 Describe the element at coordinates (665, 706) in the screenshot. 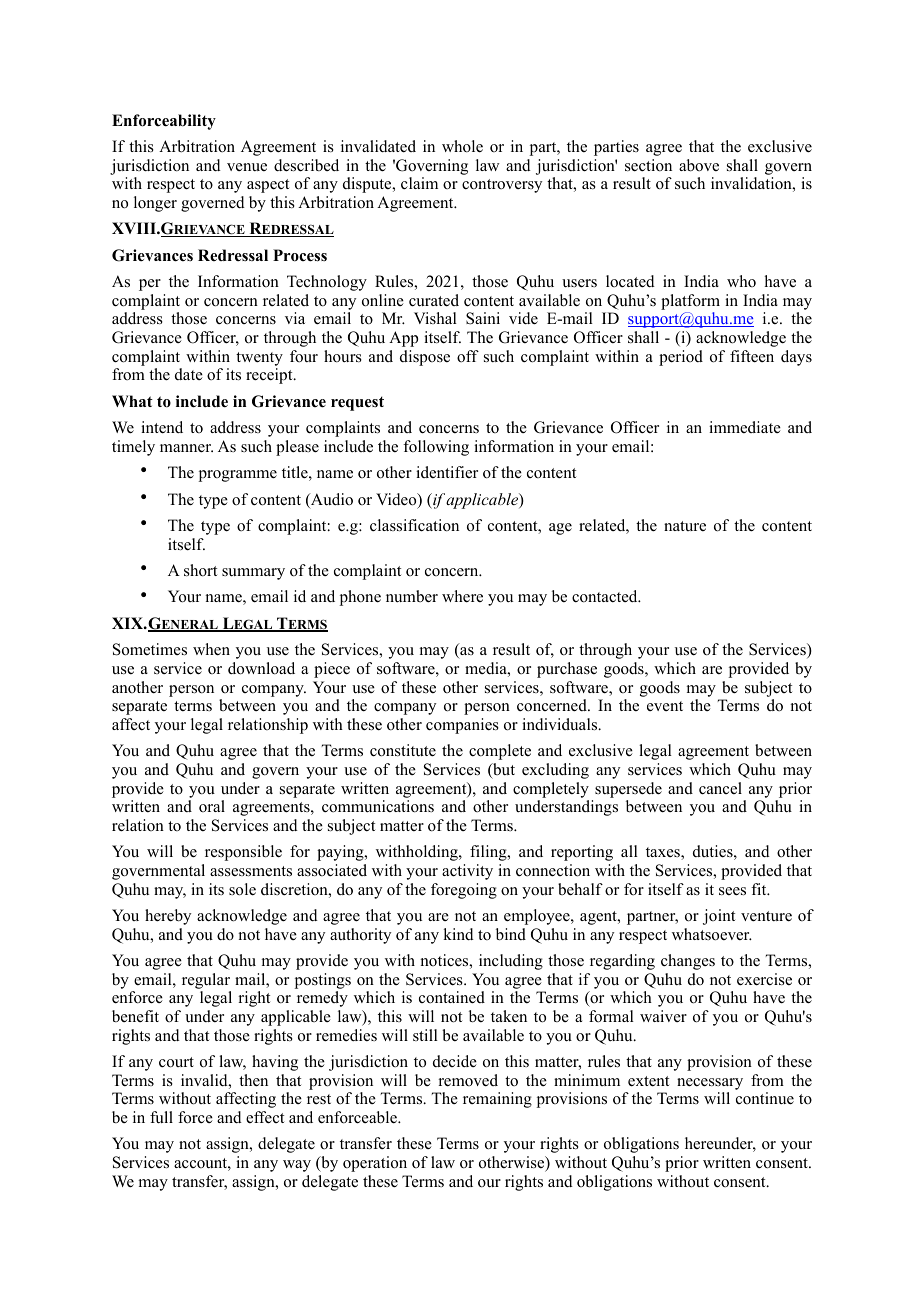

I see `event` at that location.
